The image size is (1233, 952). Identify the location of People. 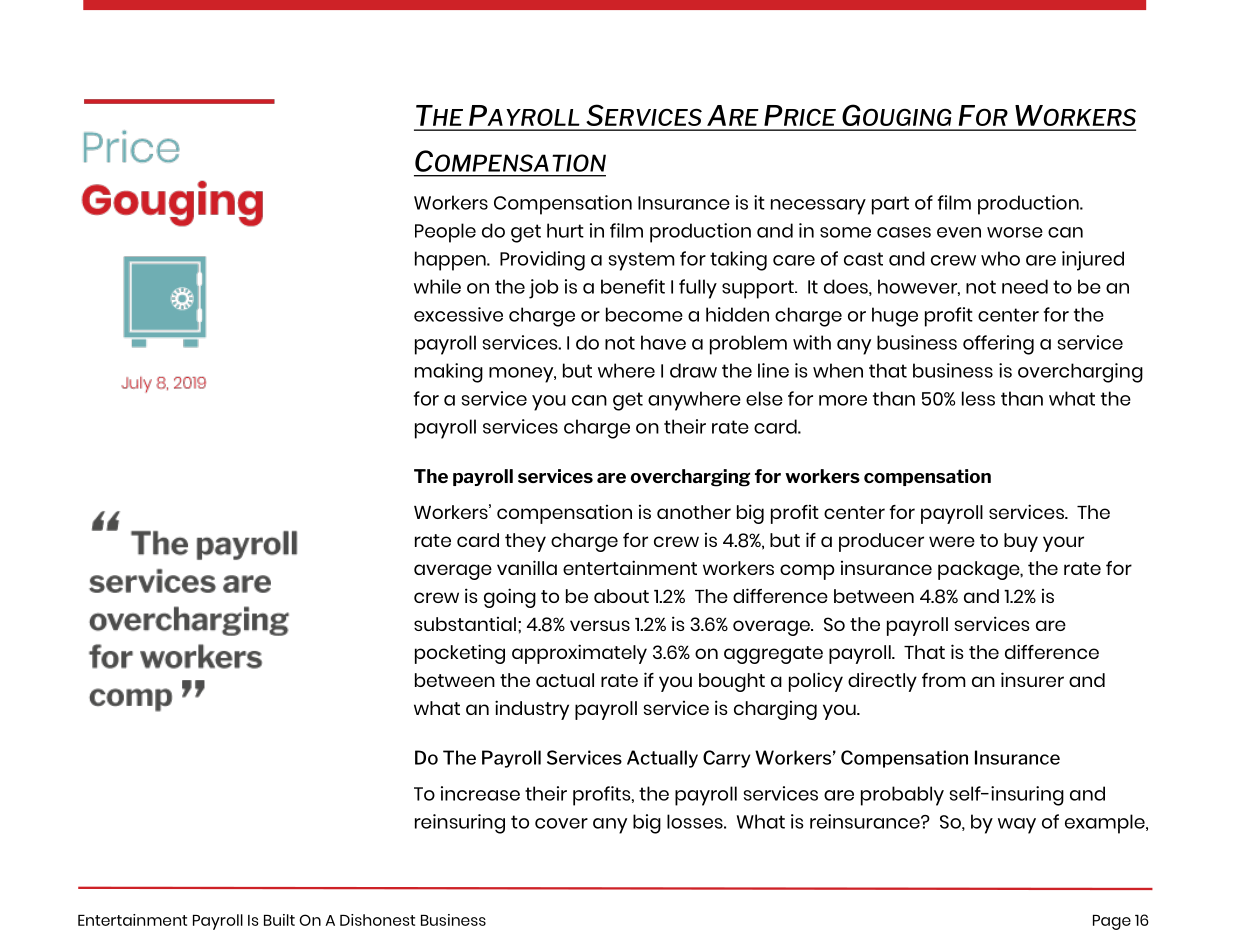
(445, 233).
